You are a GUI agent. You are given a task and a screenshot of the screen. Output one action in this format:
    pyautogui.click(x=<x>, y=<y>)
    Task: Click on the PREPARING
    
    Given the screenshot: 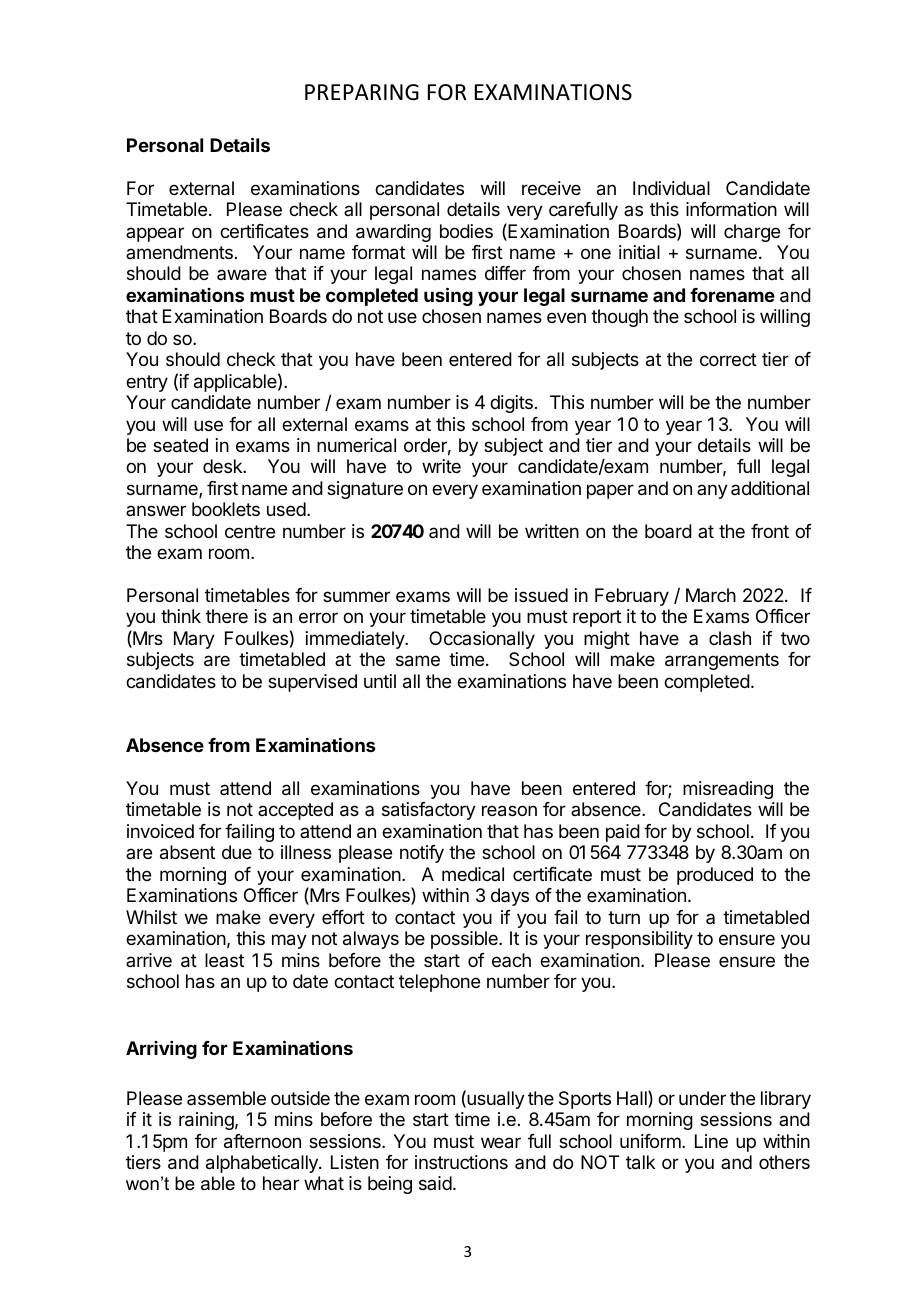 What is the action you would take?
    pyautogui.click(x=362, y=92)
